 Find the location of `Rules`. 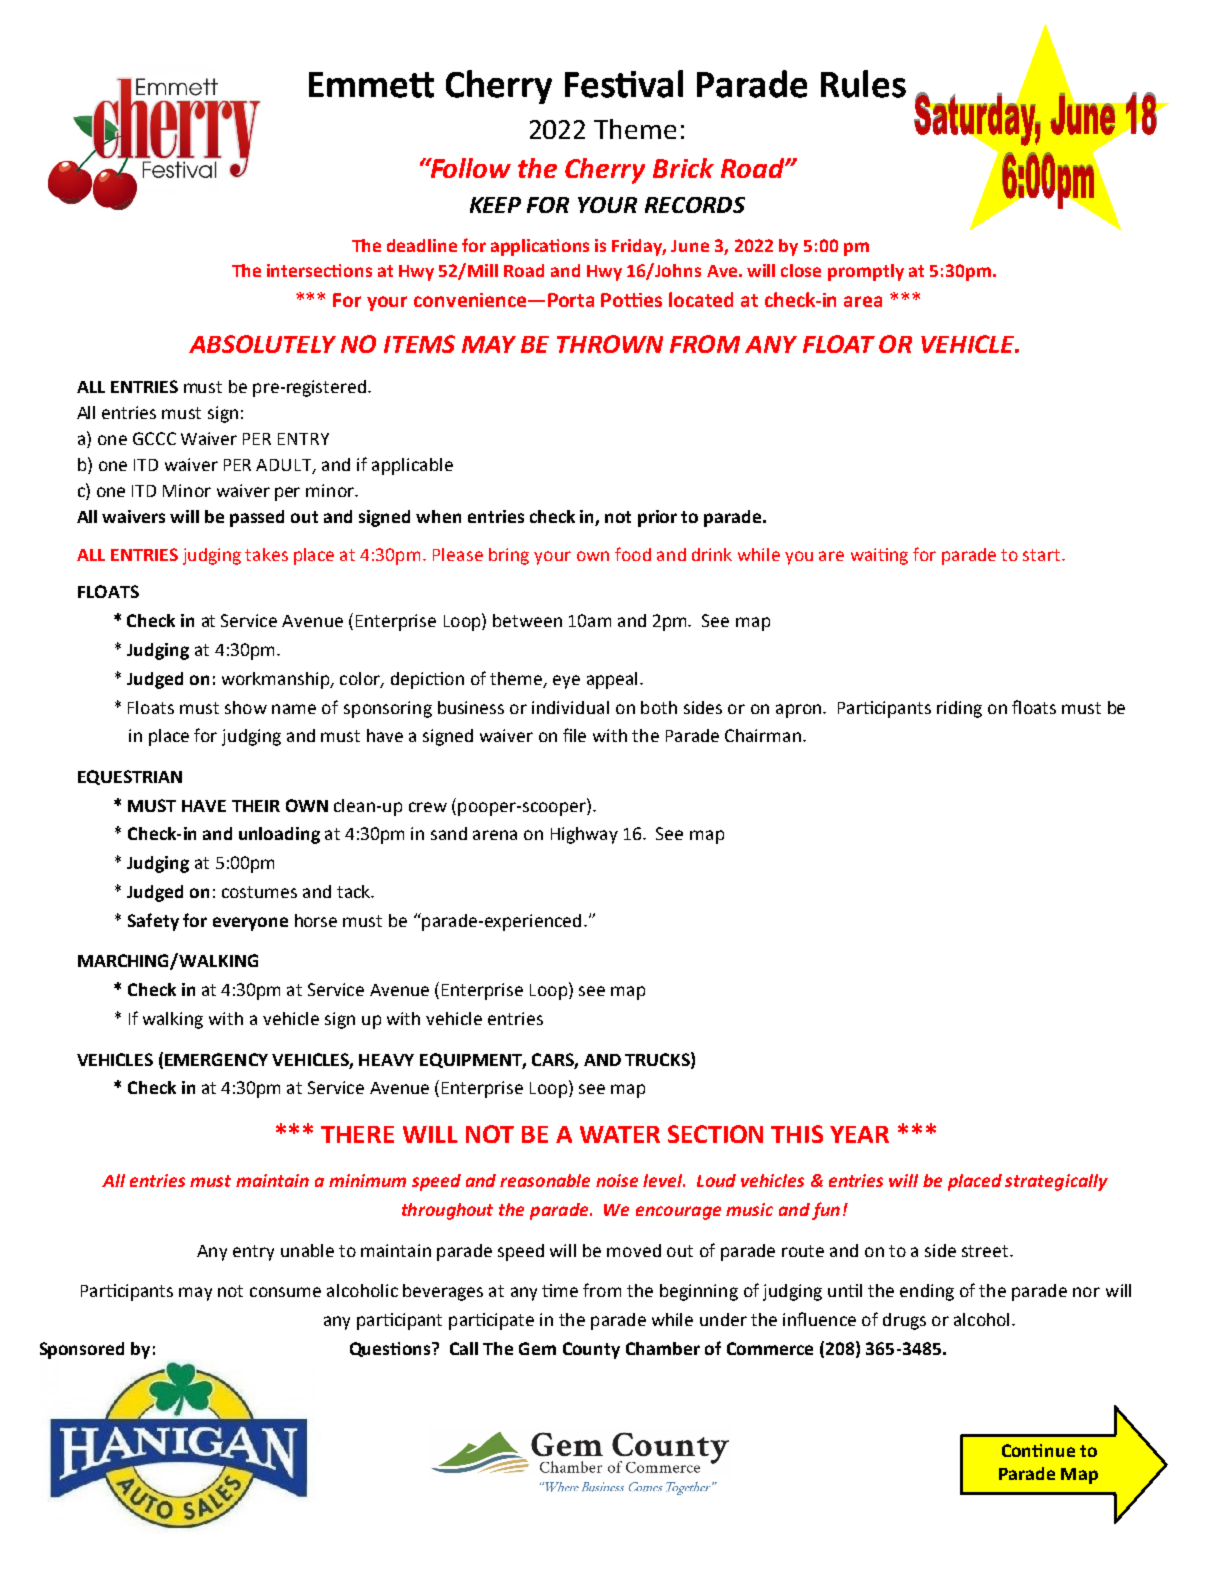

Rules is located at coordinates (863, 84).
